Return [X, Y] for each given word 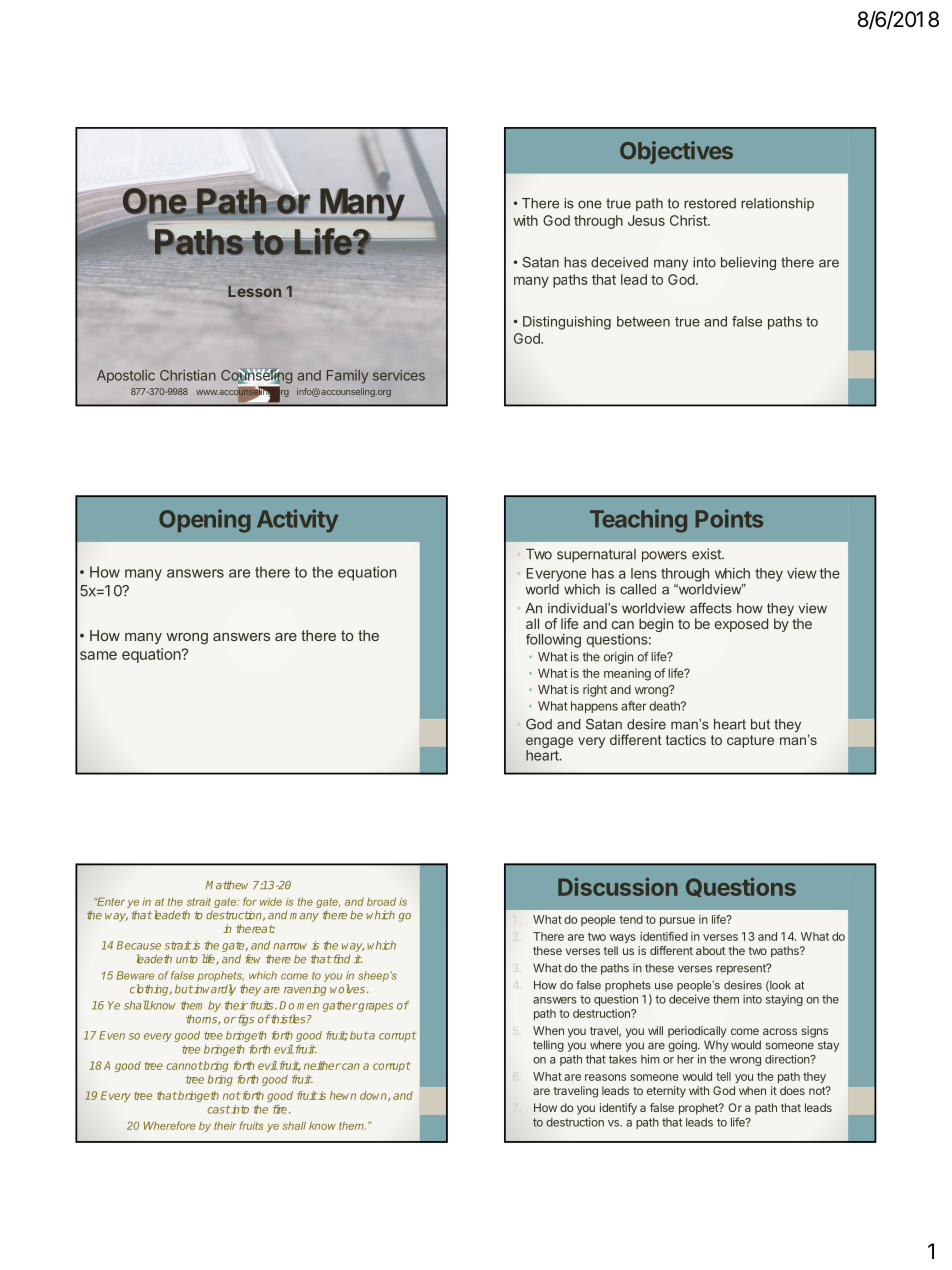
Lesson [254, 291]
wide [271, 901]
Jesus [646, 220]
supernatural [596, 555]
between [643, 321]
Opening [205, 521]
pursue [677, 921]
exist [707, 554]
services [399, 375]
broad [381, 902]
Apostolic [126, 376]
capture [750, 741]
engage [549, 742]
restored [710, 203]
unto [187, 959]
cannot [184, 1066]
